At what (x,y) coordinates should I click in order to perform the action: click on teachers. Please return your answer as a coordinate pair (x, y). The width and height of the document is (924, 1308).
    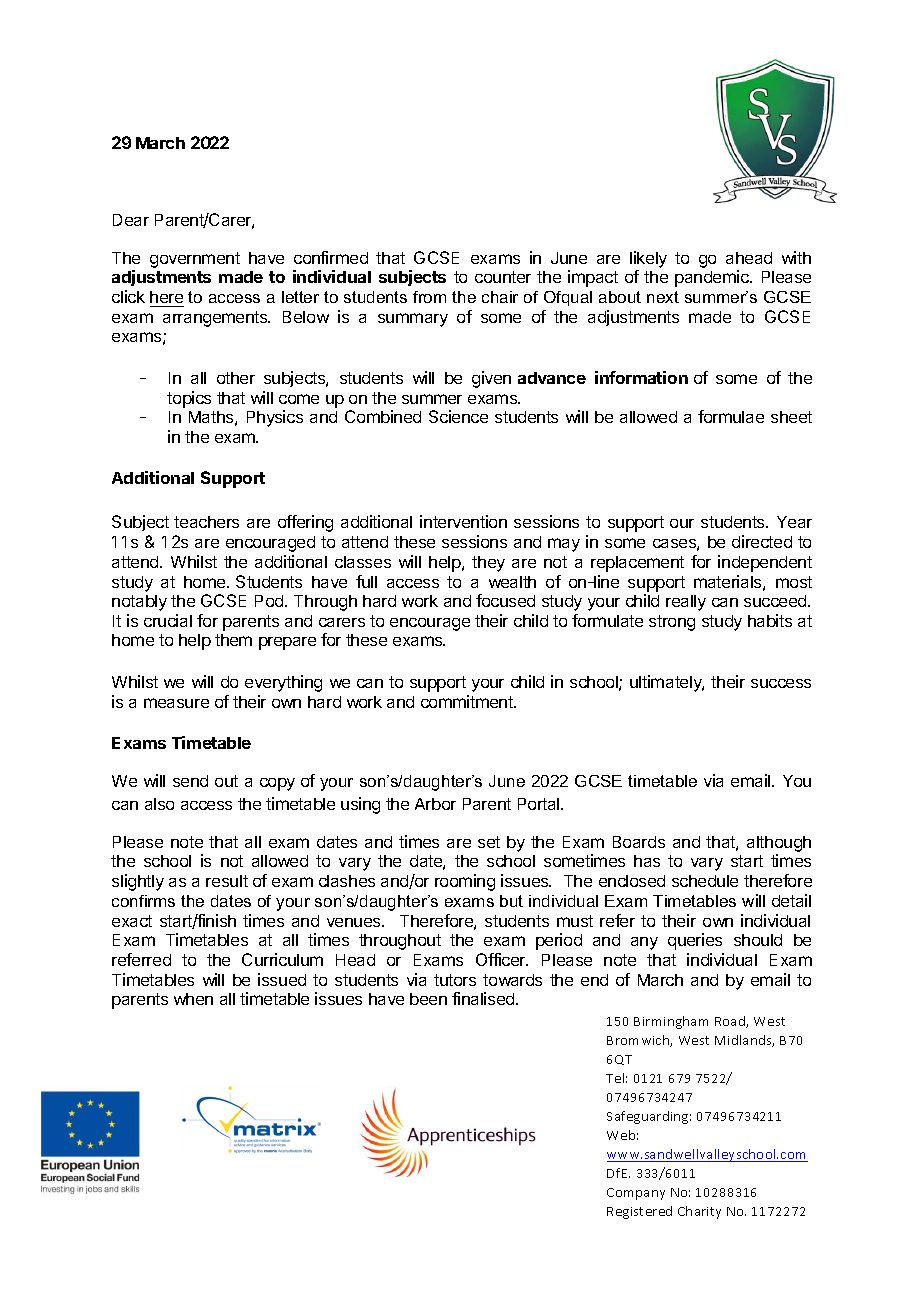
    Looking at the image, I should click on (206, 522).
